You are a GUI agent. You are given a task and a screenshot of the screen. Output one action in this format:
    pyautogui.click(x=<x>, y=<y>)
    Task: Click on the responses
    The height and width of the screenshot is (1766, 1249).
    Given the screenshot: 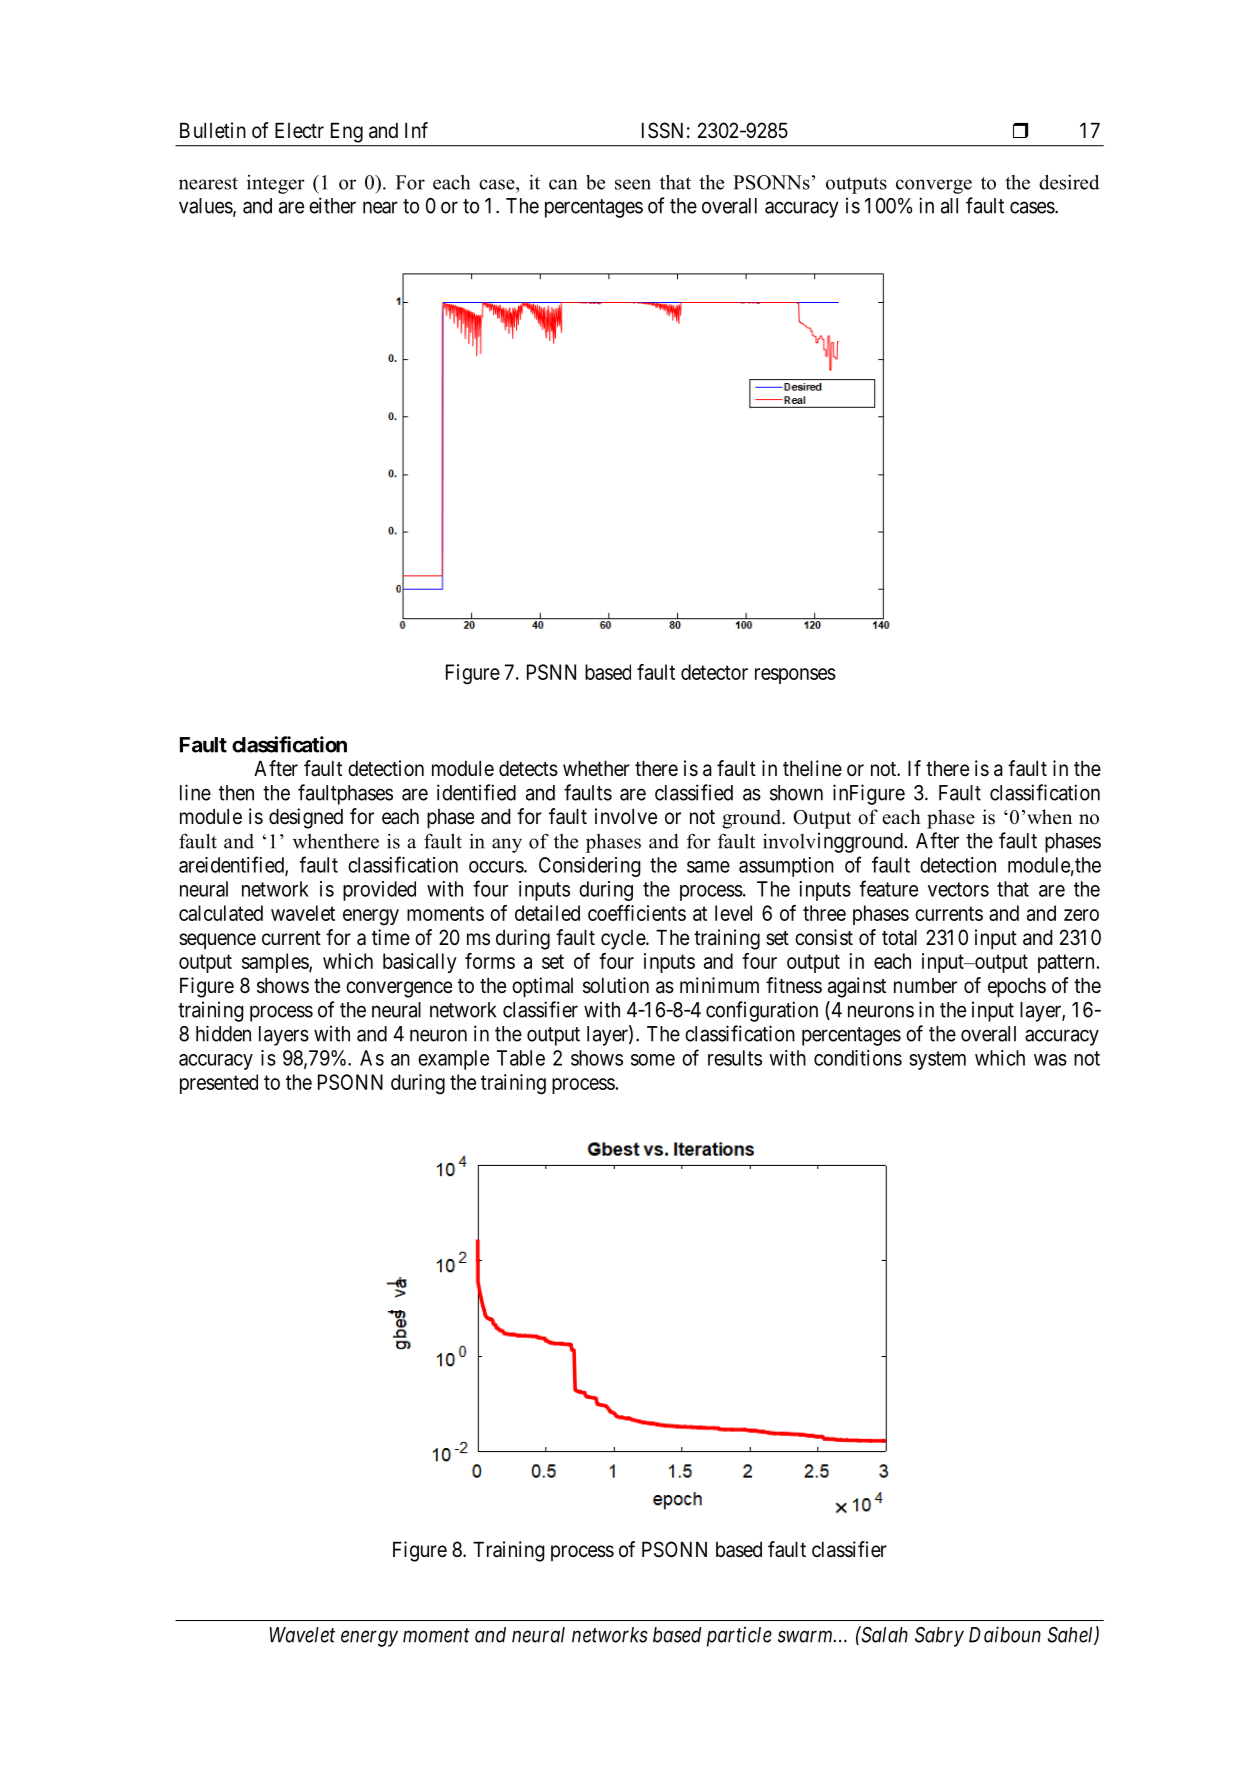 What is the action you would take?
    pyautogui.click(x=795, y=676)
